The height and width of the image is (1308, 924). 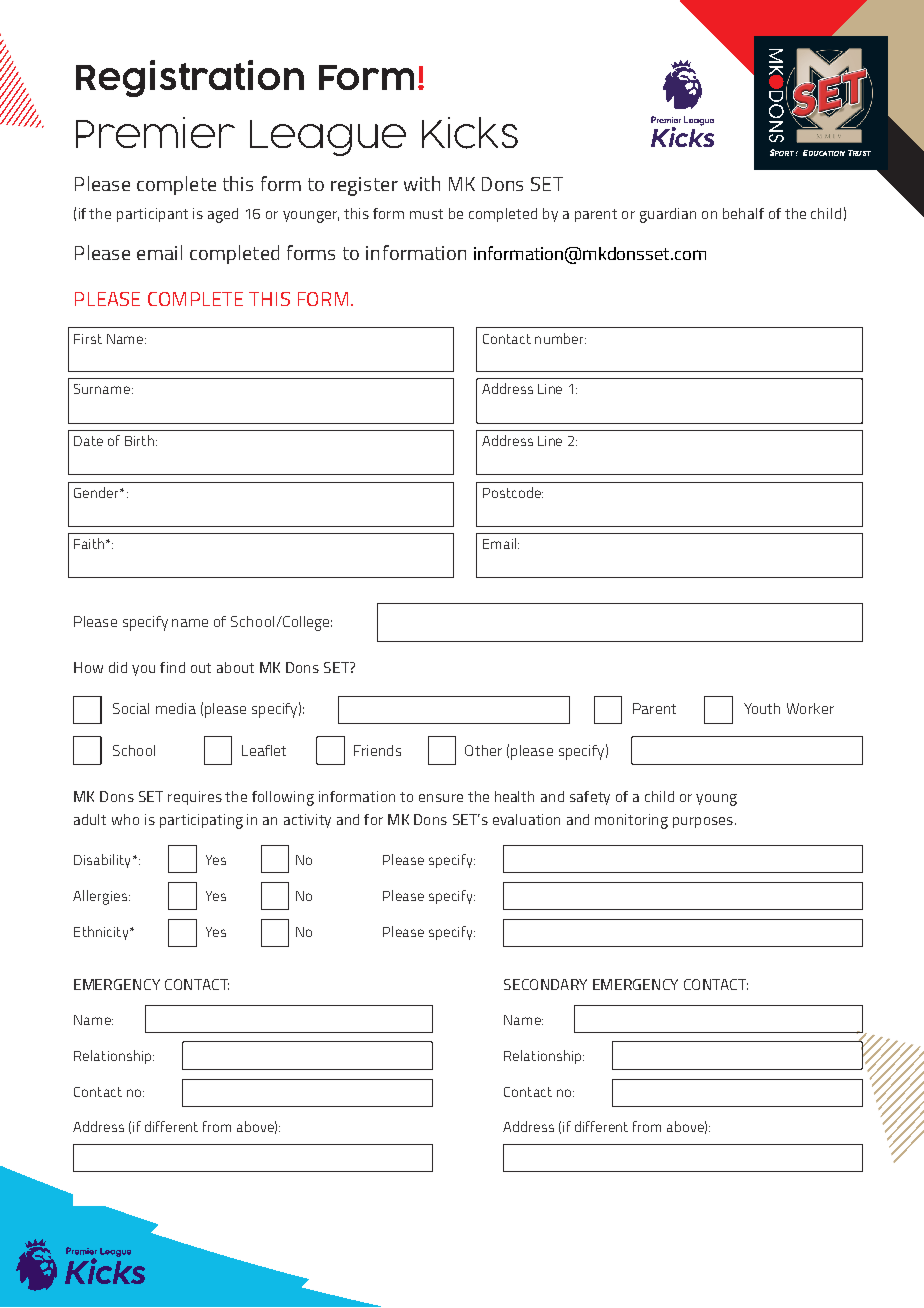 I want to click on Birth, so click(x=139, y=440).
